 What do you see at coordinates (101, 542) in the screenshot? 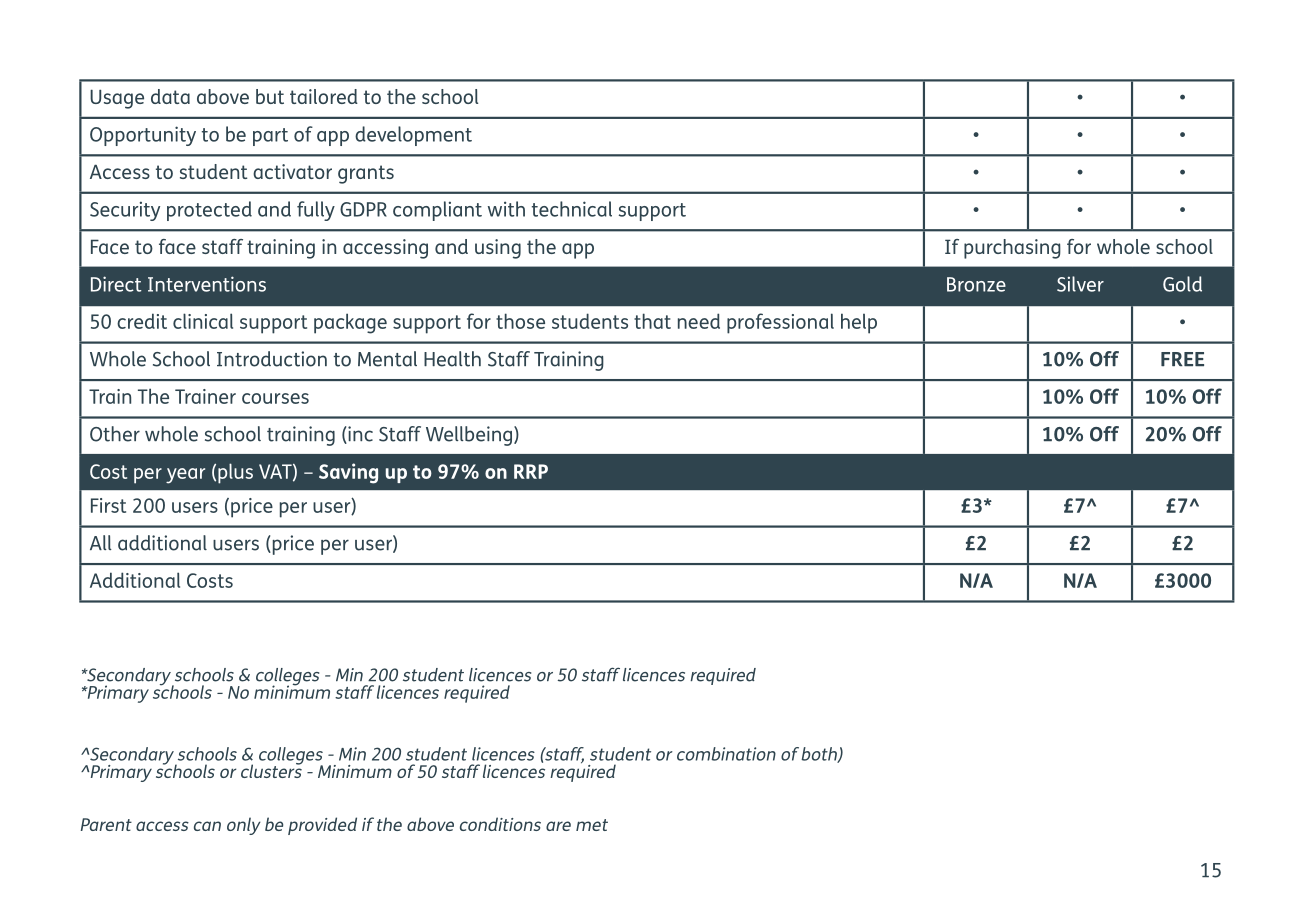
I see `All` at bounding box center [101, 542].
